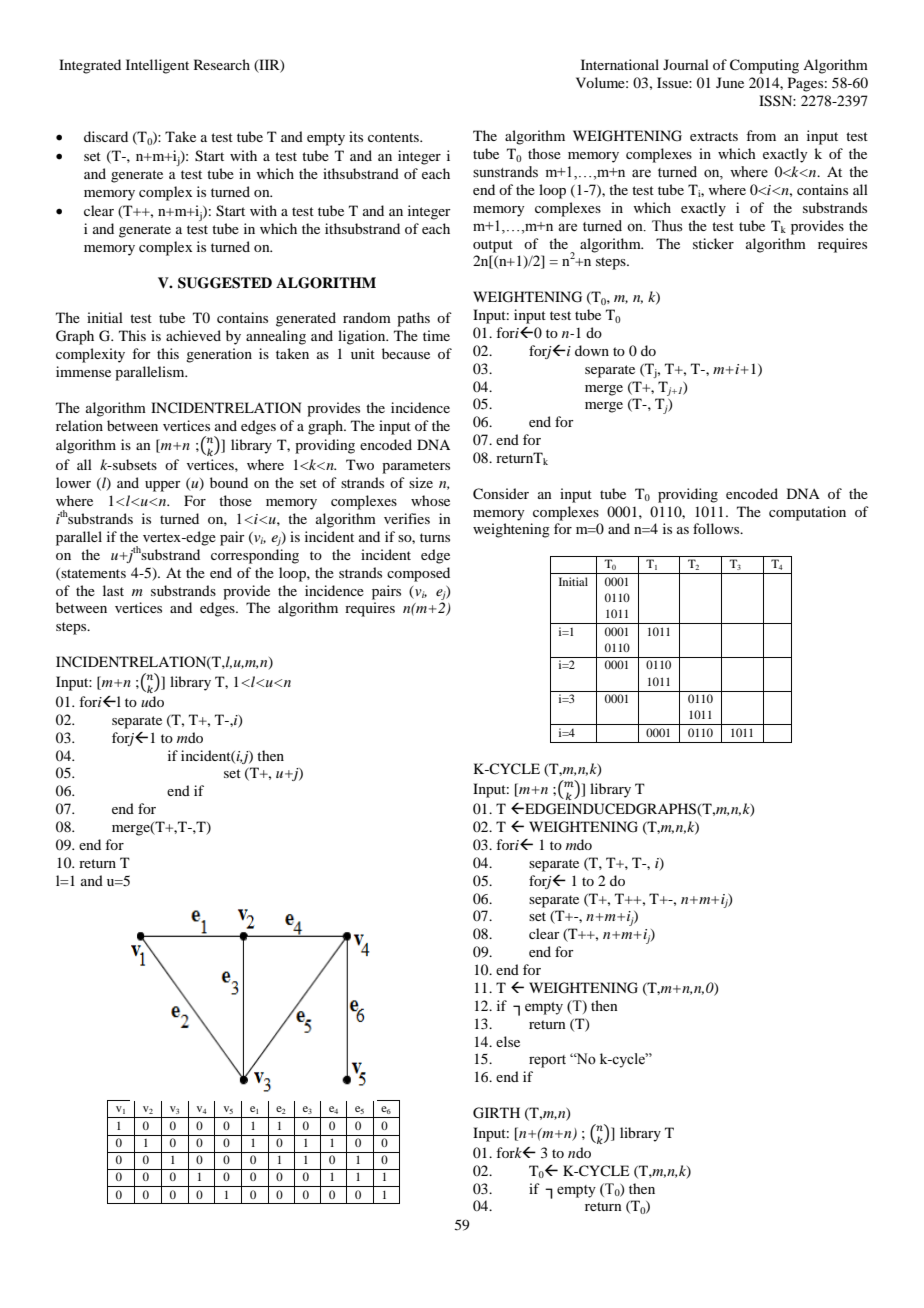 The image size is (924, 1308). I want to click on GIRTH, so click(496, 1113).
